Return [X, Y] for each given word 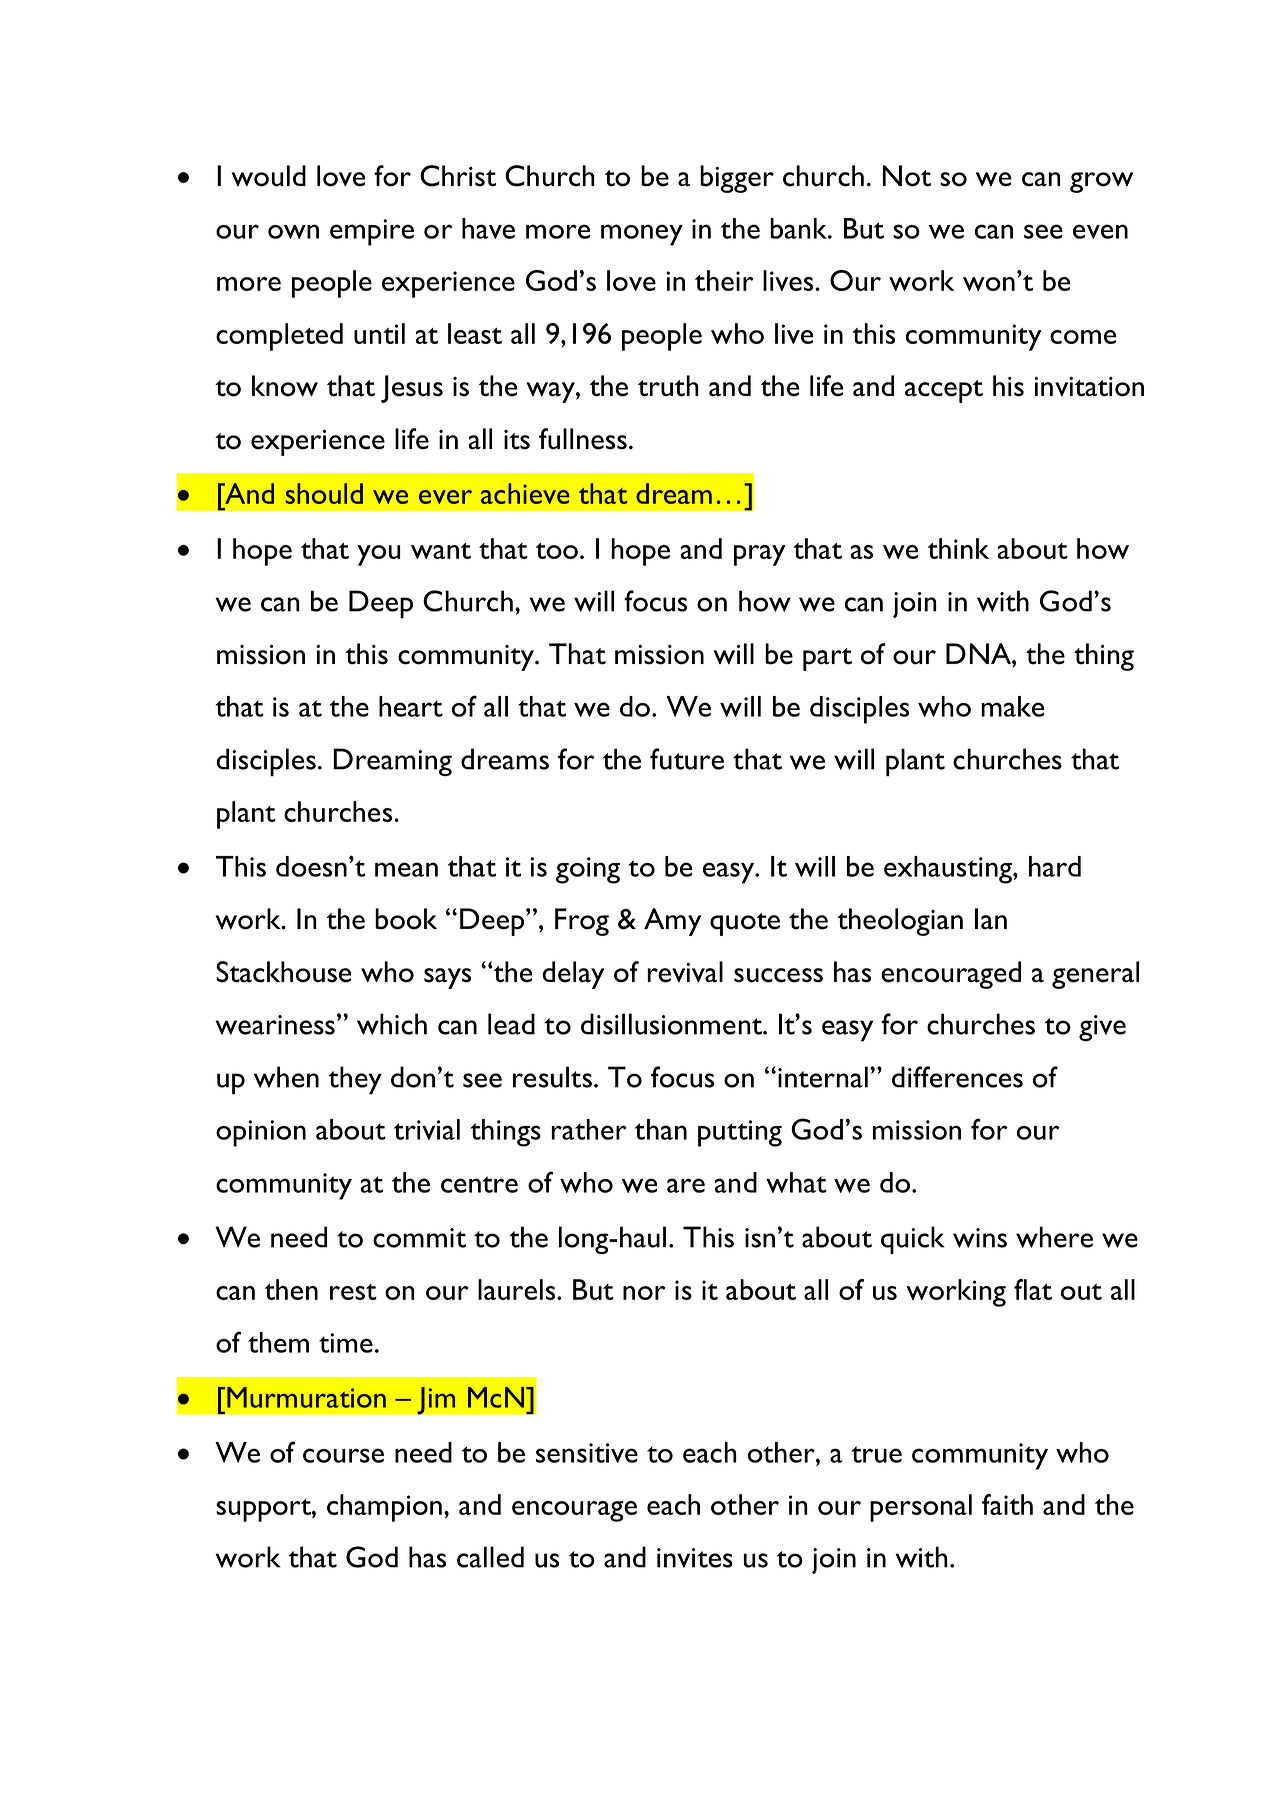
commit [419, 1238]
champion [384, 1508]
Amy [672, 922]
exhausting [949, 870]
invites [695, 1558]
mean [406, 869]
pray [759, 555]
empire [372, 232]
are [686, 1185]
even [1100, 231]
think [958, 548]
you [379, 555]
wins [980, 1238]
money [642, 235]
